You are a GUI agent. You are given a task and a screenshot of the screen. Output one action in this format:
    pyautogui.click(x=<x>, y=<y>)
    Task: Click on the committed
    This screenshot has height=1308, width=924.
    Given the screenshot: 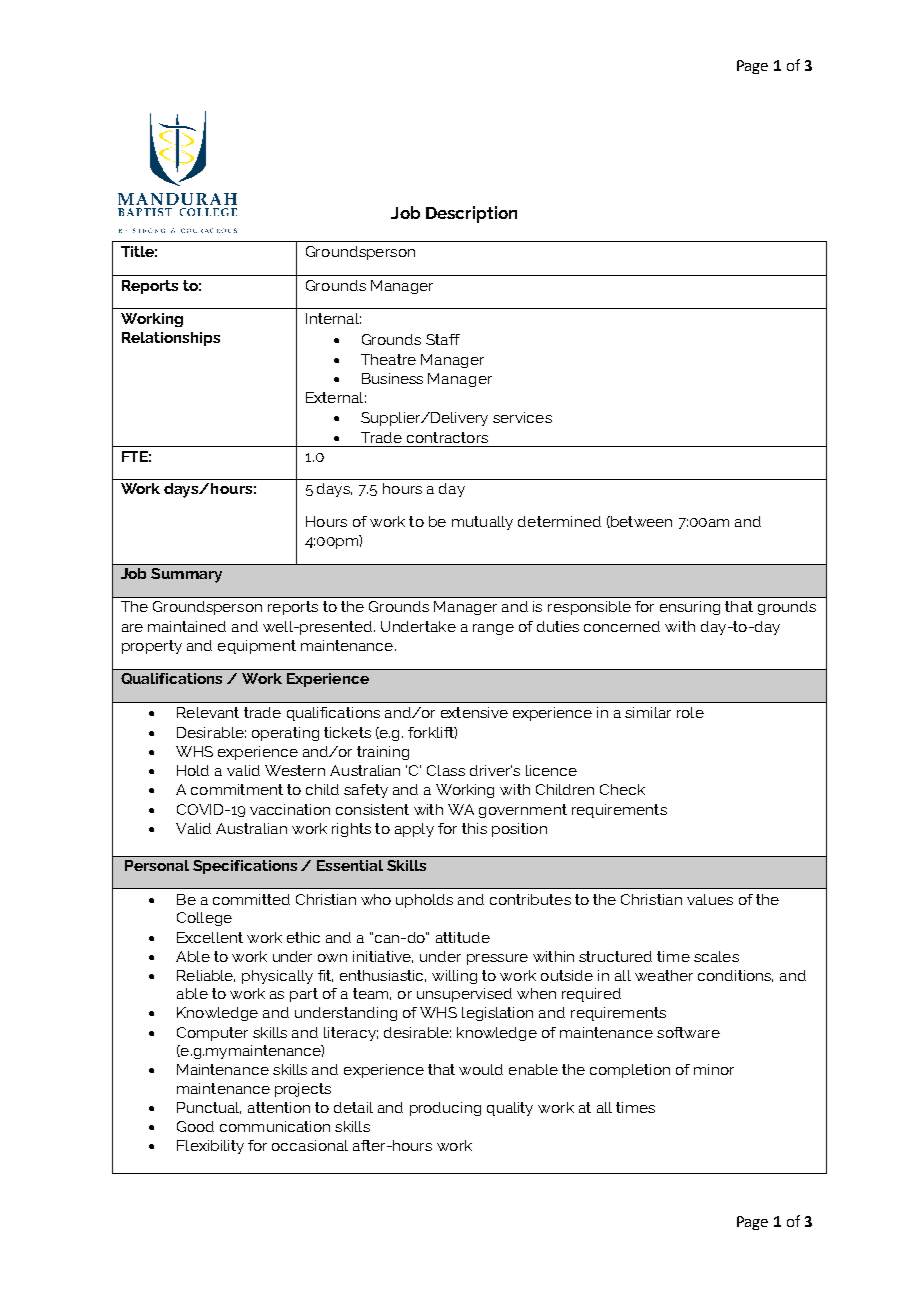 What is the action you would take?
    pyautogui.click(x=251, y=899)
